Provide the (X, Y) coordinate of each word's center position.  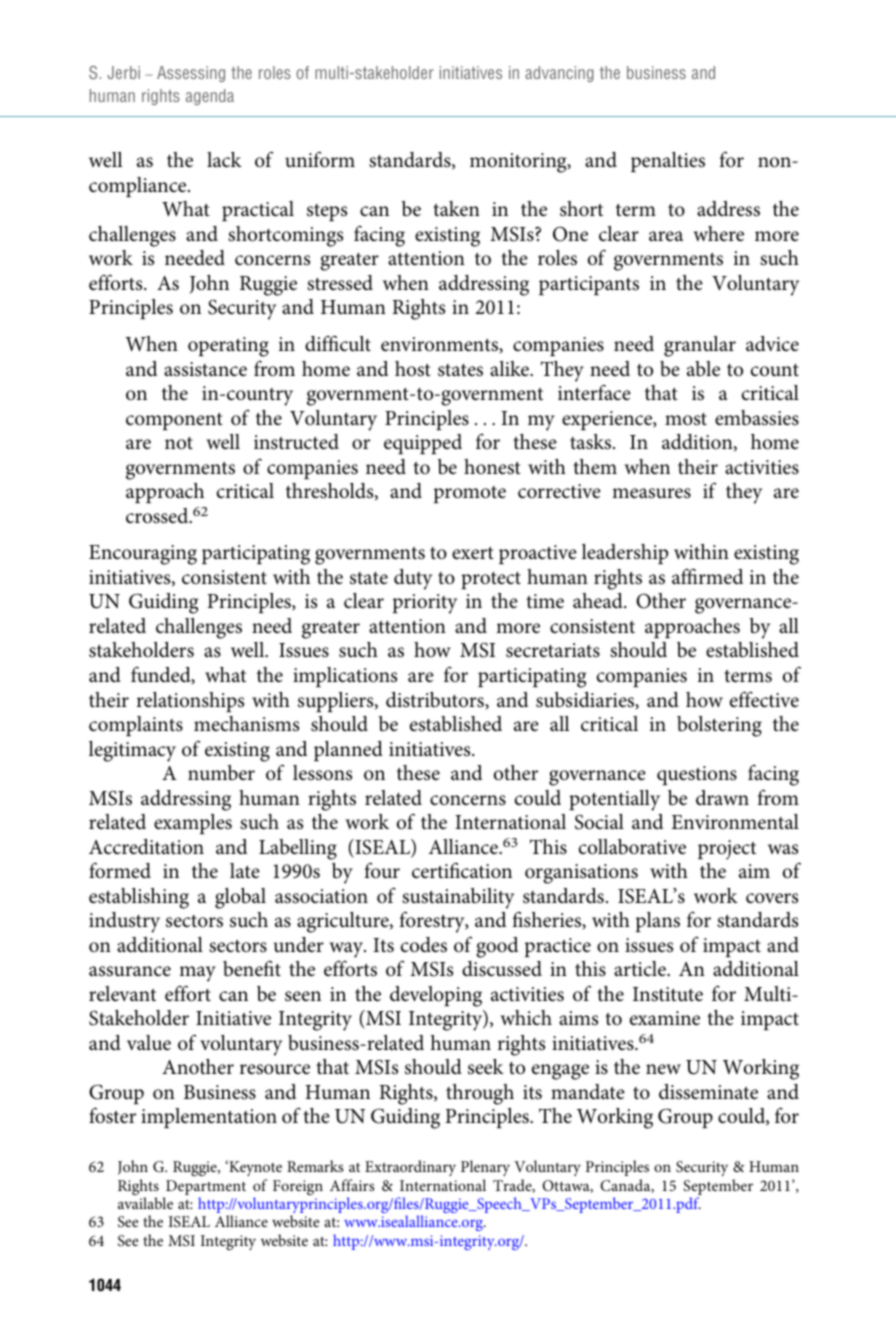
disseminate (708, 1092)
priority (425, 604)
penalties (668, 162)
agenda (210, 97)
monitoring (519, 163)
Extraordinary (410, 1168)
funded (162, 675)
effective (764, 699)
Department (205, 1189)
